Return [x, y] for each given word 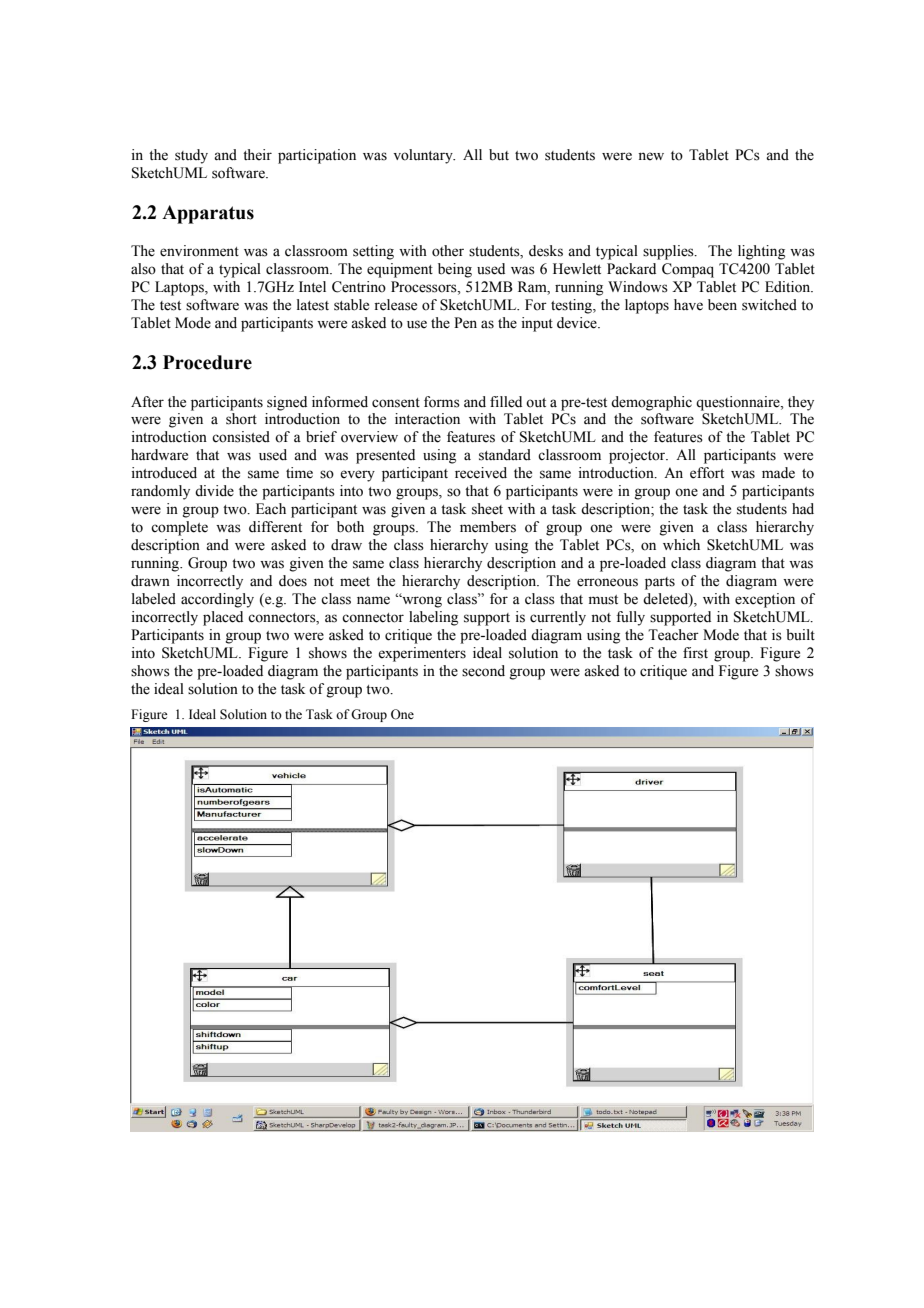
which [681, 545]
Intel [312, 287]
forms [442, 402]
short [241, 419]
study [191, 156]
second [483, 671]
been [722, 305]
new [651, 156]
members [488, 527]
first [695, 653]
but [499, 155]
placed [223, 618]
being [455, 270]
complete [179, 528]
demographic [651, 403]
